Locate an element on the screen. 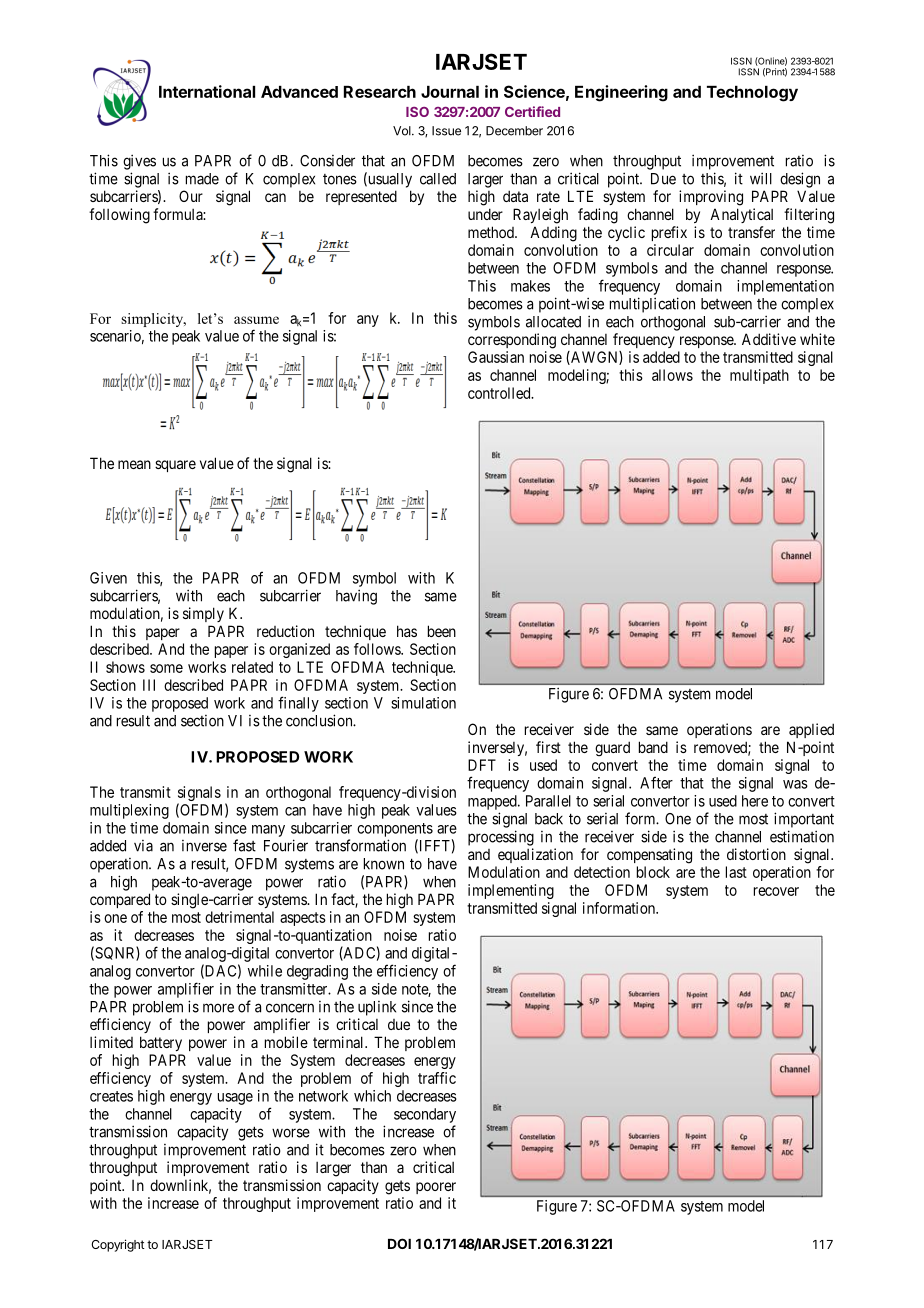 The height and width of the screenshot is (1308, 924). Copyright is located at coordinates (118, 1245).
